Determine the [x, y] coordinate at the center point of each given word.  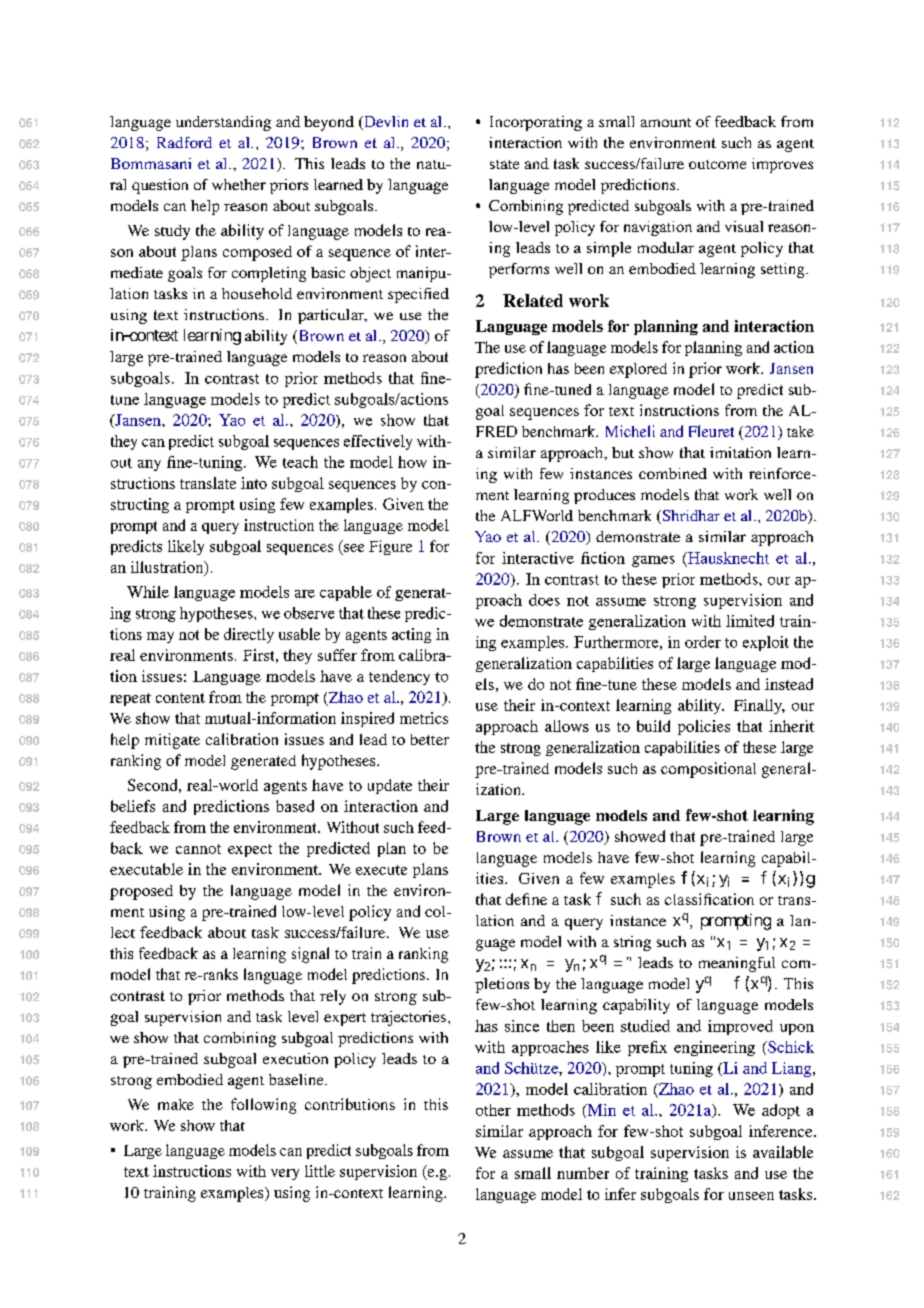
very [285, 1174]
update [390, 786]
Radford [184, 142]
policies [704, 727]
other [493, 1110]
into [254, 483]
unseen [751, 1196]
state [504, 164]
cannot [198, 849]
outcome [717, 164]
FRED [496, 431]
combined [673, 473]
